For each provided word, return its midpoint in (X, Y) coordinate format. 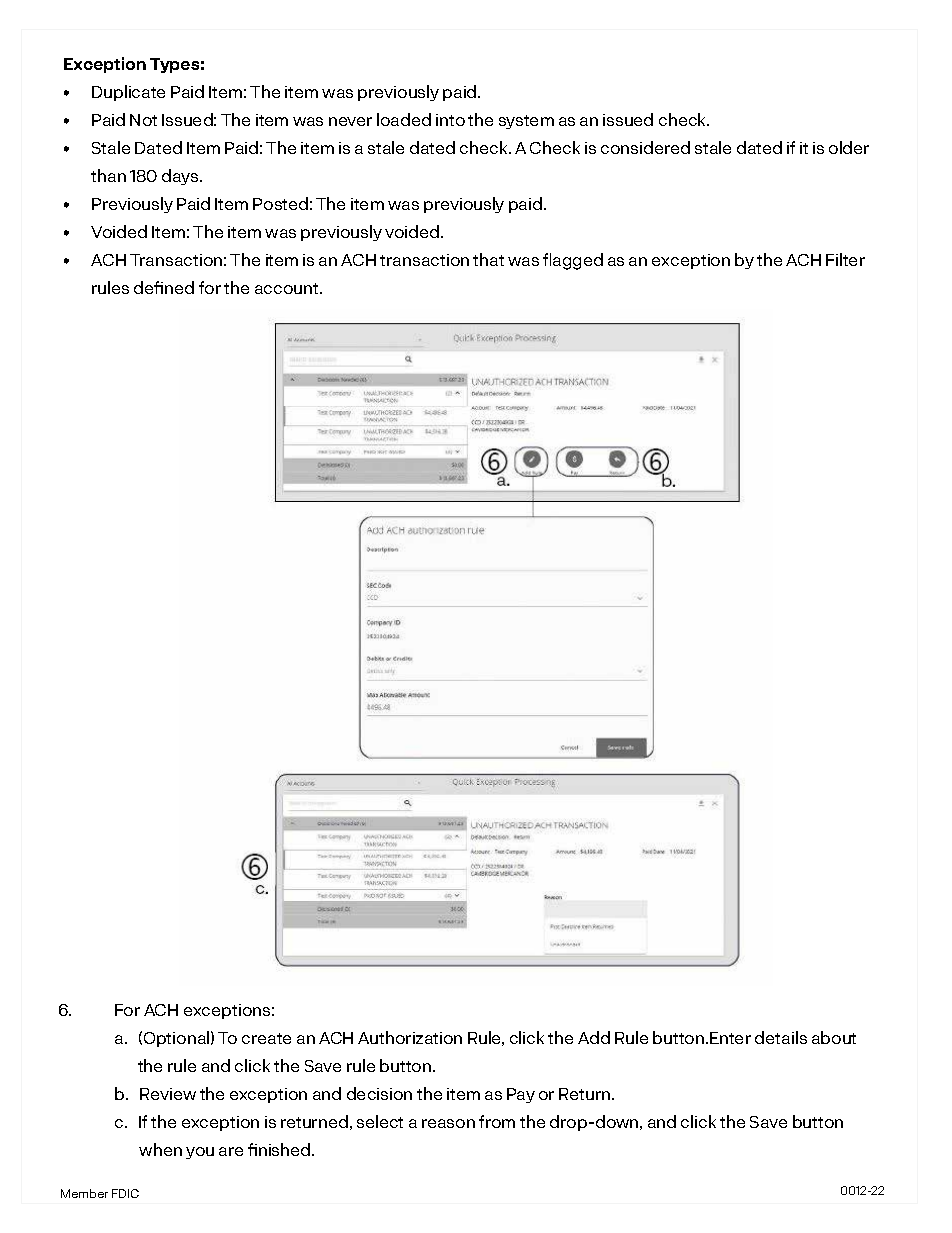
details (781, 1037)
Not (143, 120)
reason (448, 1123)
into (450, 120)
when (160, 1149)
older (849, 147)
